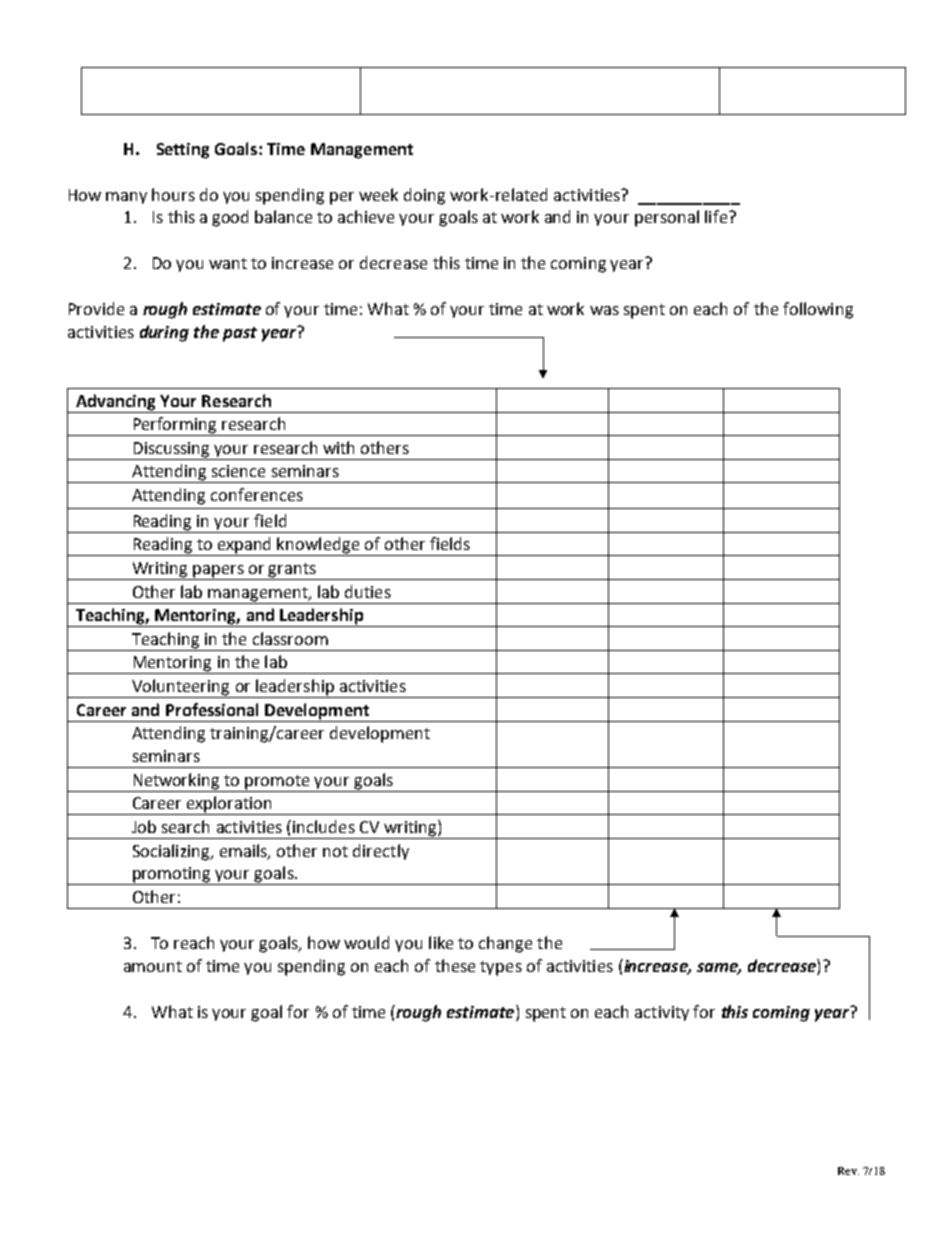  I want to click on life, so click(716, 216).
